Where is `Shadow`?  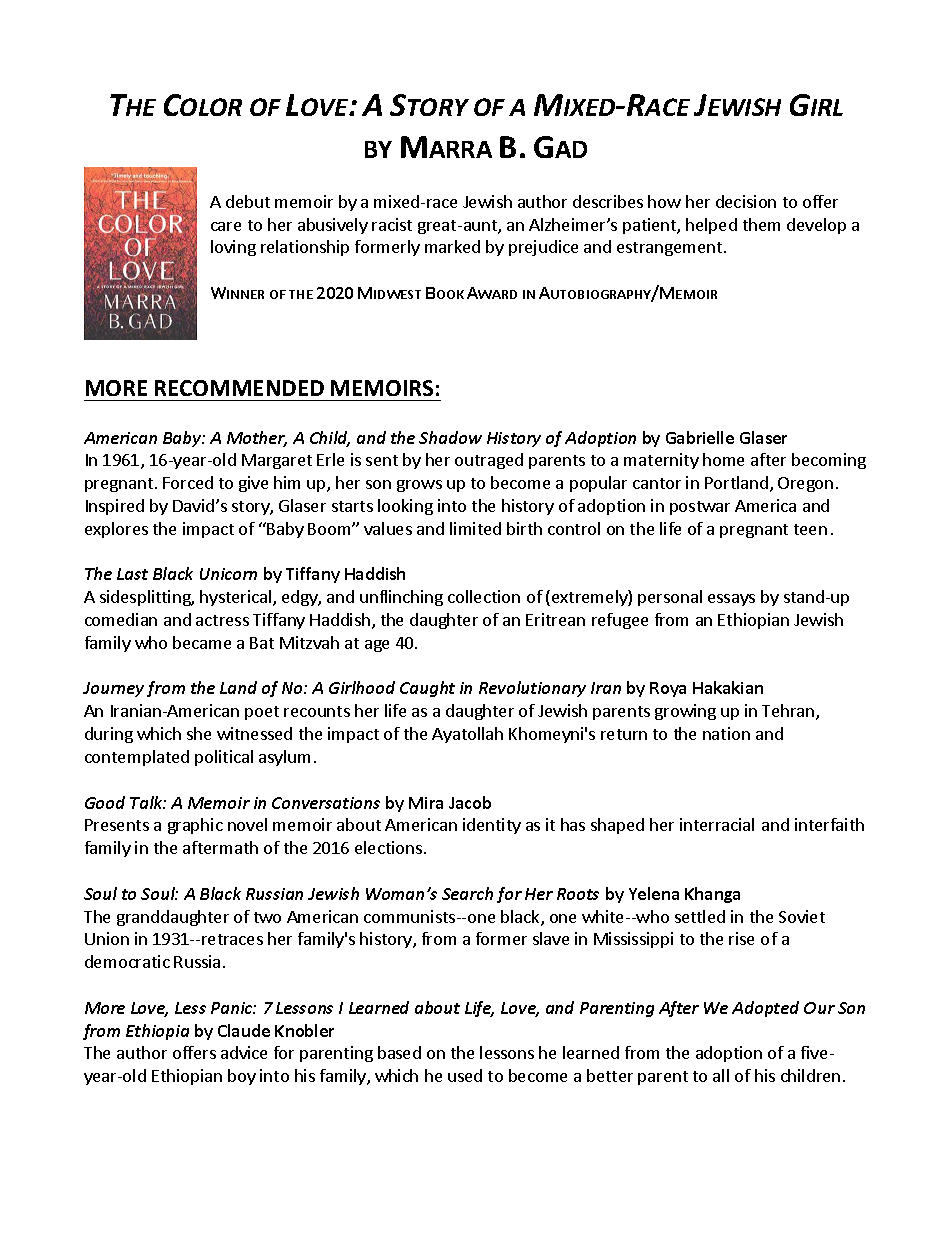 Shadow is located at coordinates (450, 437).
